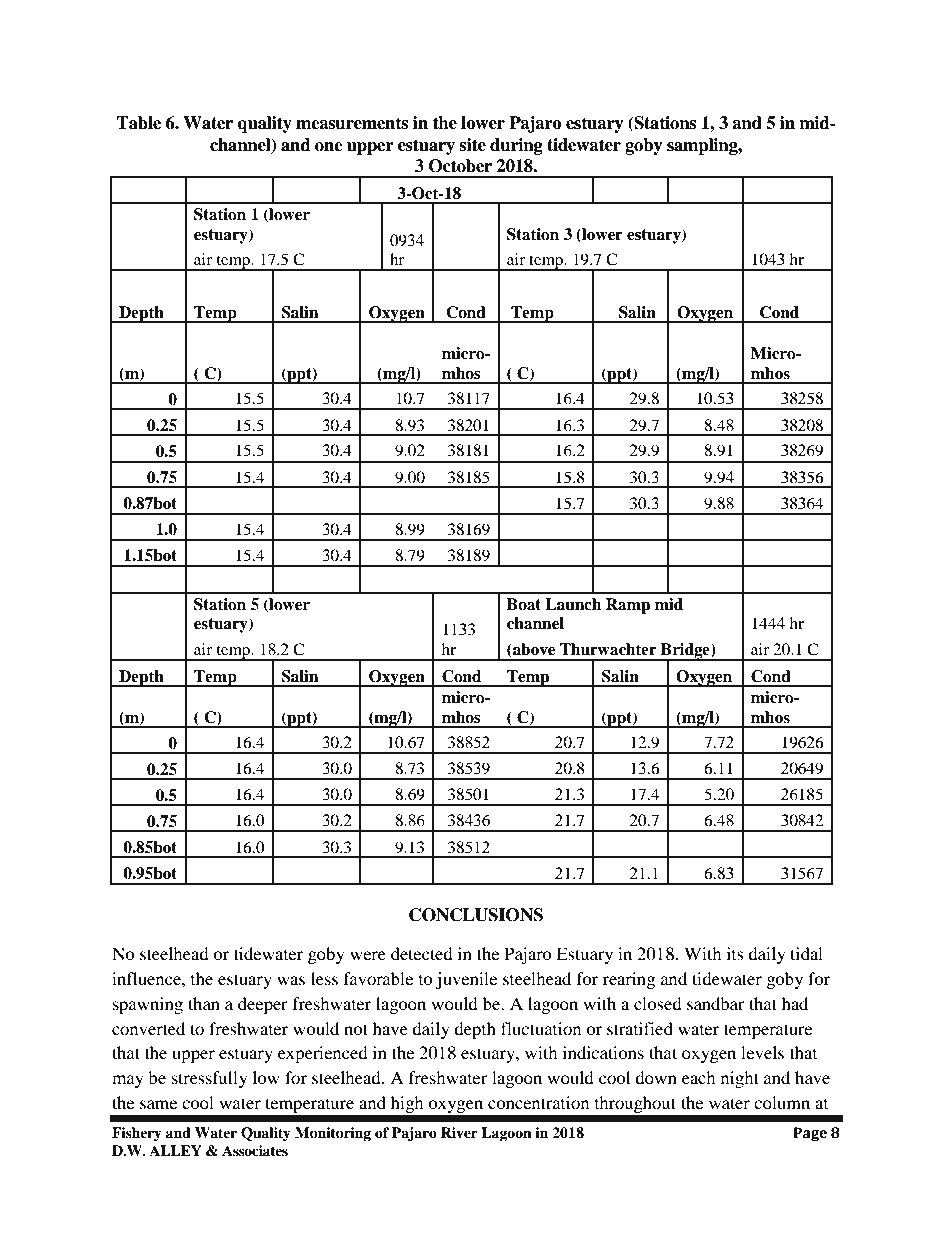  I want to click on above, so click(533, 650).
